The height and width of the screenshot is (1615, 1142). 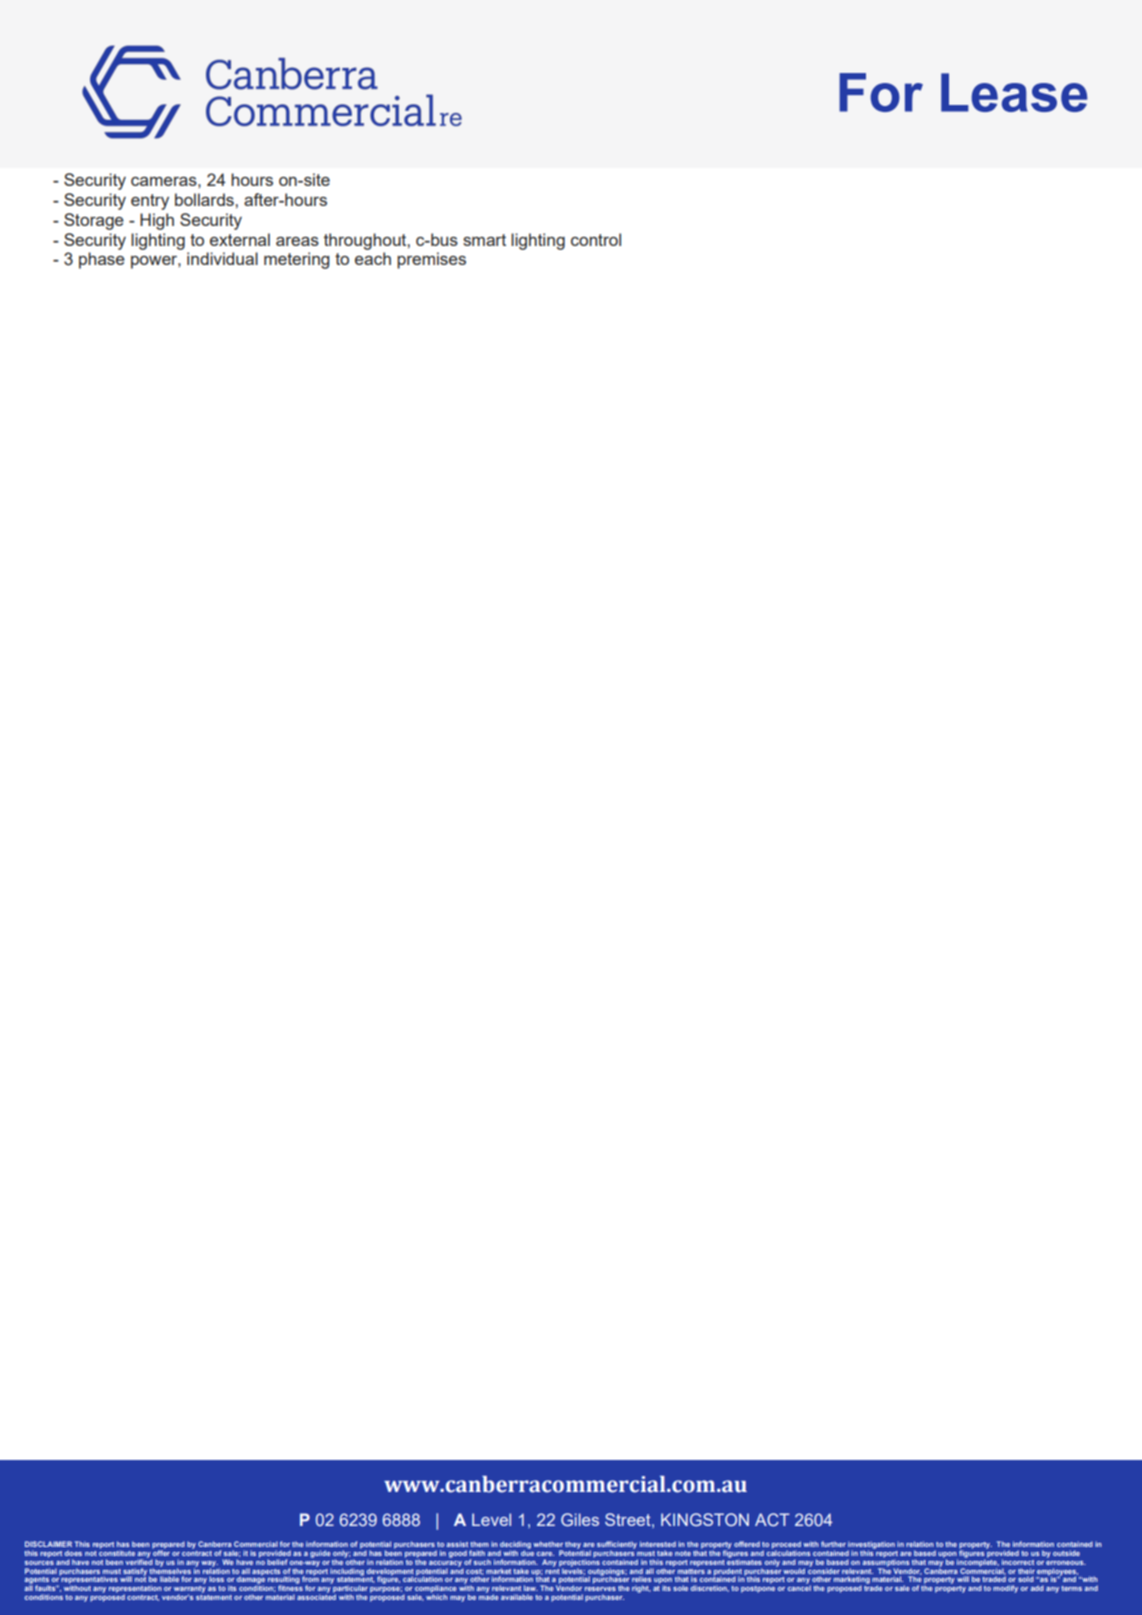 I want to click on control, so click(x=596, y=239).
